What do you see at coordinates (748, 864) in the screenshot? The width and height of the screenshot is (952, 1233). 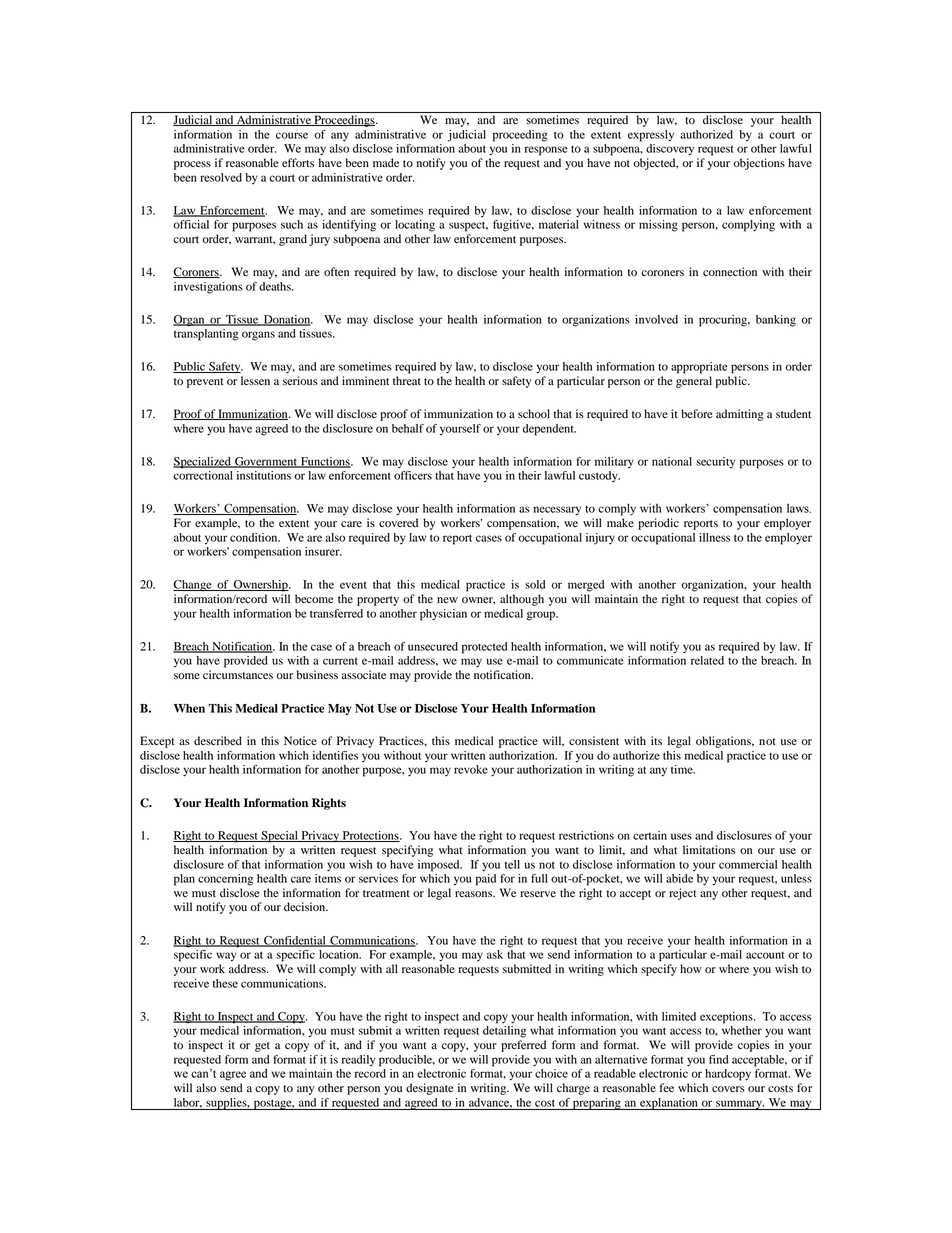 I see `commercial` at bounding box center [748, 864].
